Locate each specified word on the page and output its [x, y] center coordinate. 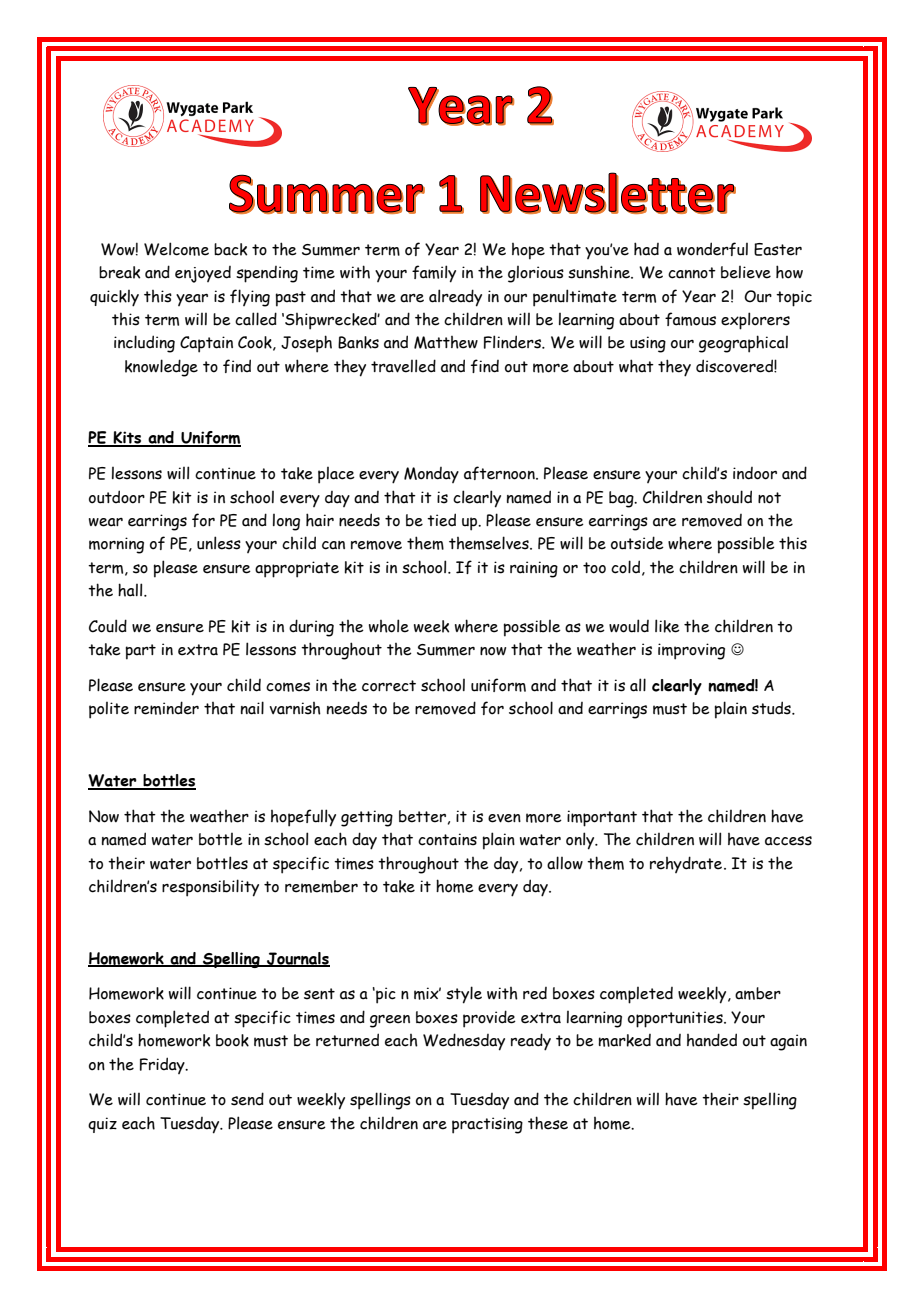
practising [487, 1125]
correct [389, 686]
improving [691, 651]
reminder [166, 708]
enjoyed [203, 274]
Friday [163, 1065]
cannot [692, 273]
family [434, 274]
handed [712, 1040]
